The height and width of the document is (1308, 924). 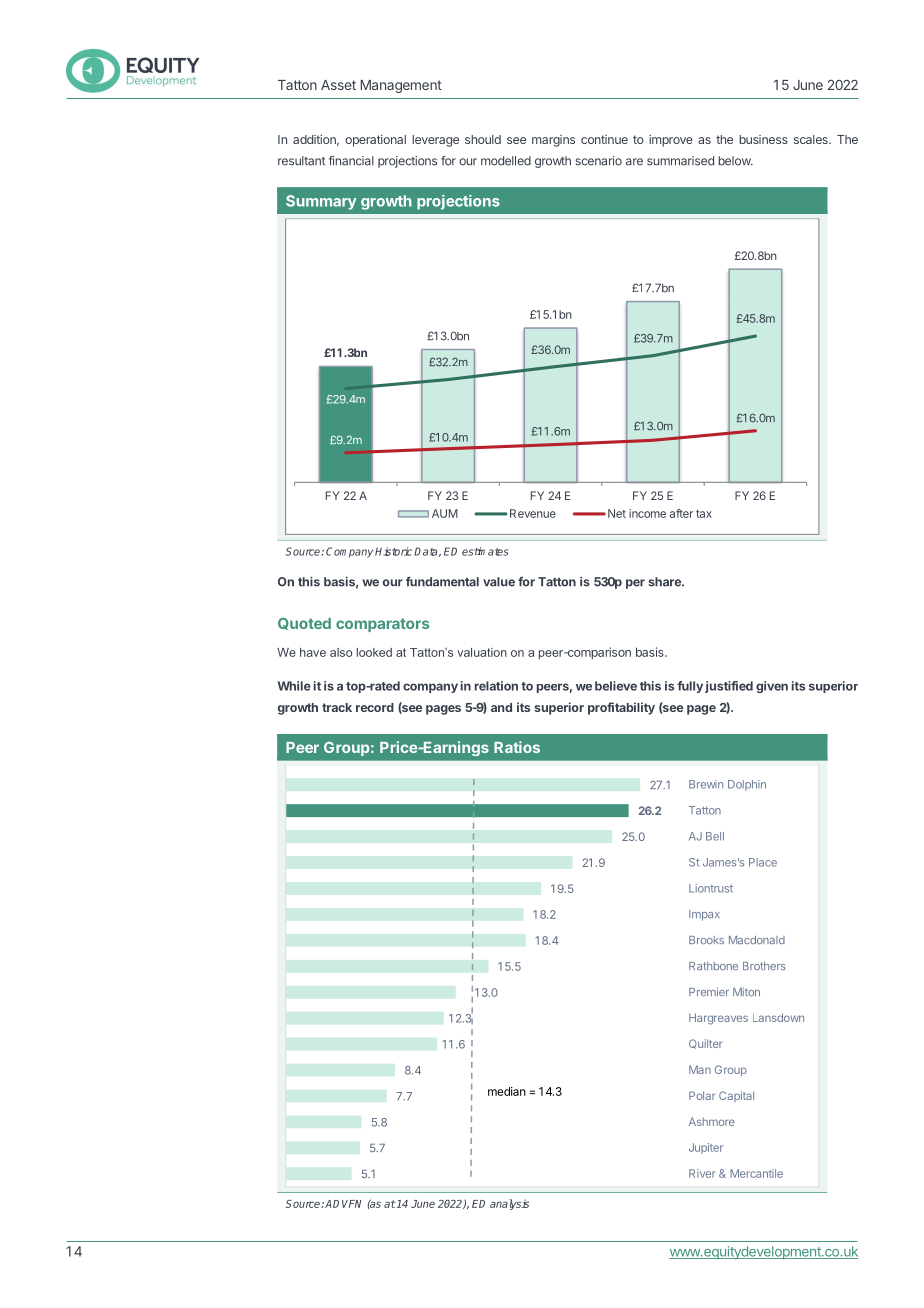 I want to click on business, so click(x=763, y=139).
